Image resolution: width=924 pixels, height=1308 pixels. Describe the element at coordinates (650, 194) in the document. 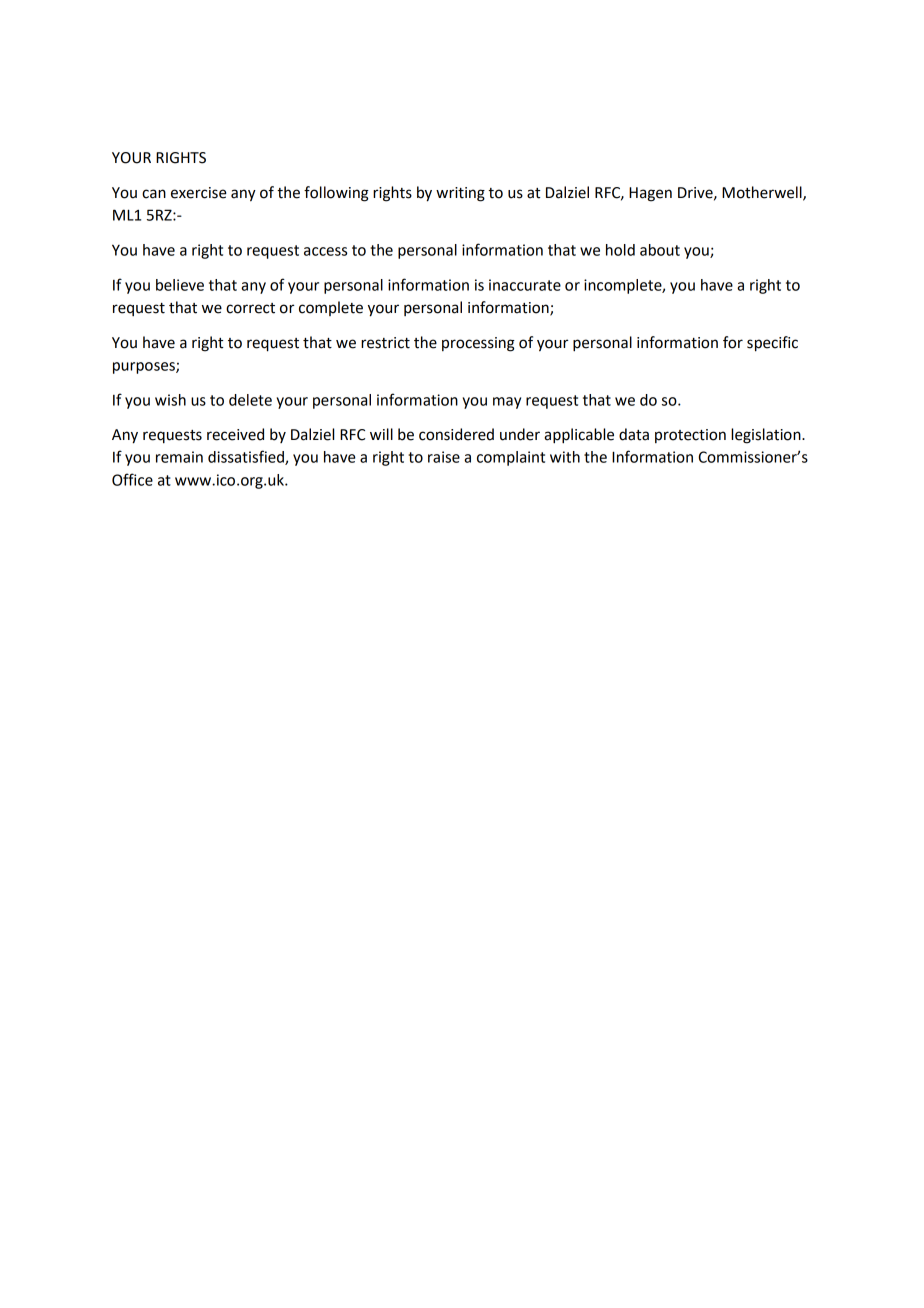

I see `Hagen` at that location.
